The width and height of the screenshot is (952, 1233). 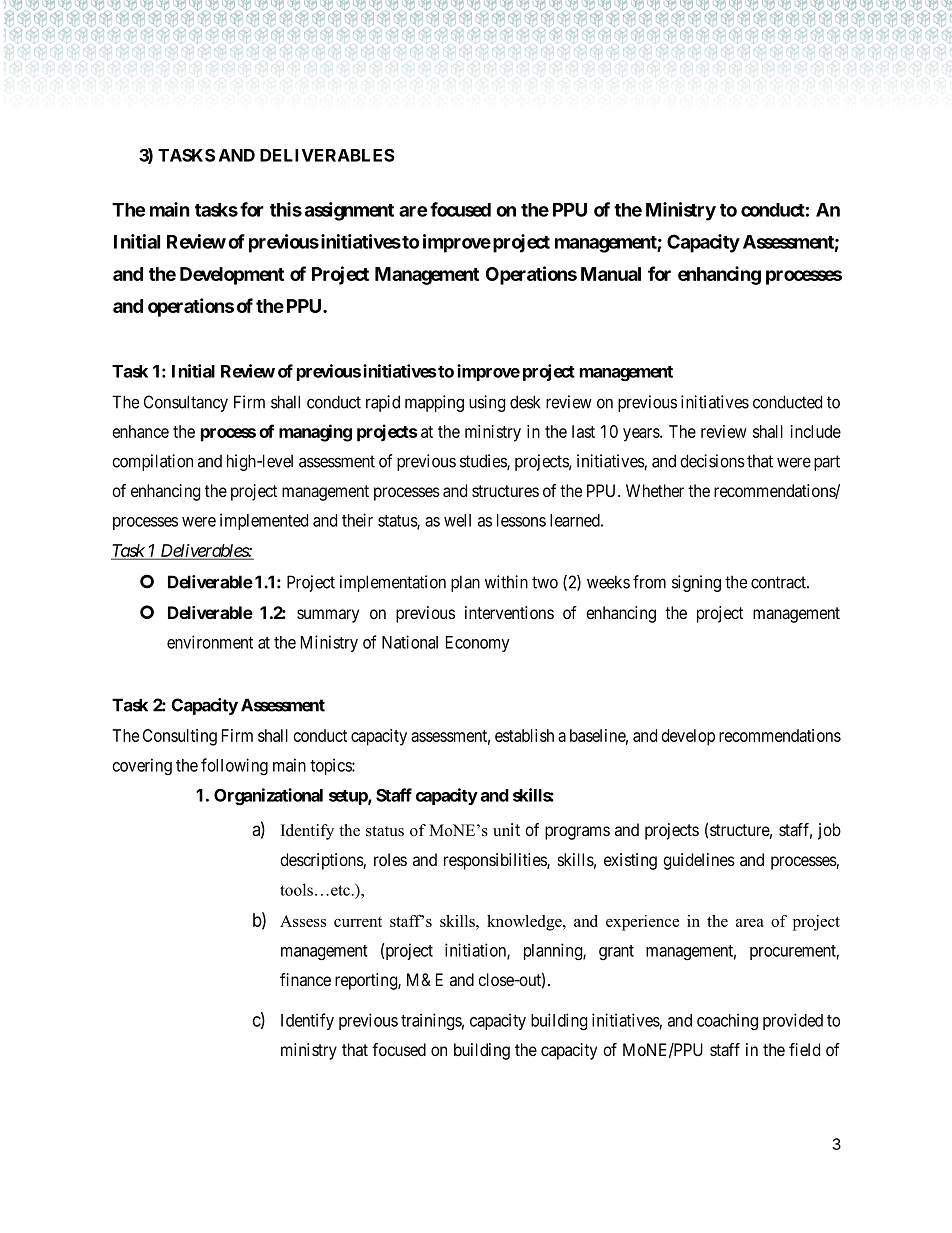 What do you see at coordinates (506, 830) in the screenshot?
I see `unit` at bounding box center [506, 830].
